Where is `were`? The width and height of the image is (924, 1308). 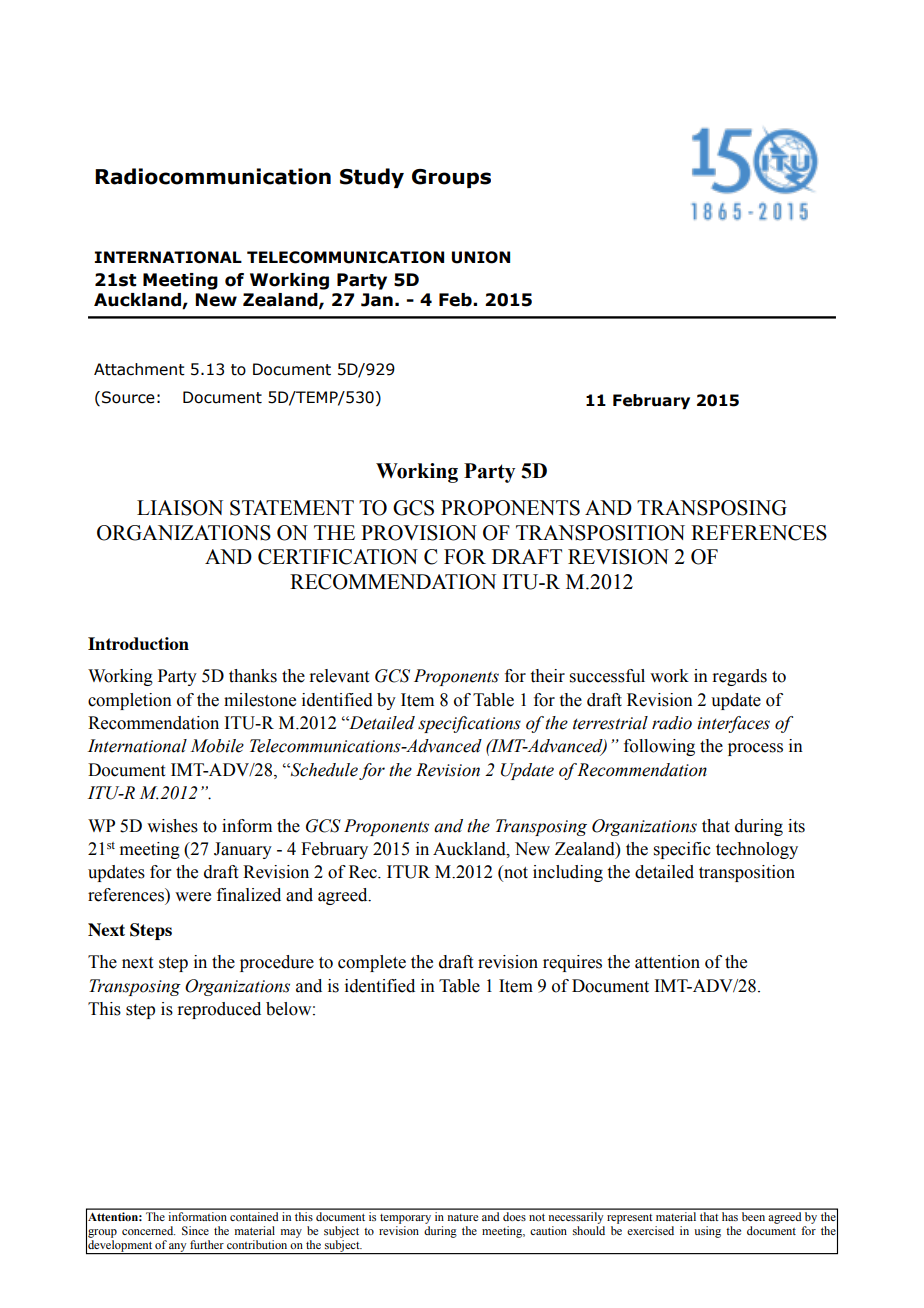
were is located at coordinates (193, 897).
